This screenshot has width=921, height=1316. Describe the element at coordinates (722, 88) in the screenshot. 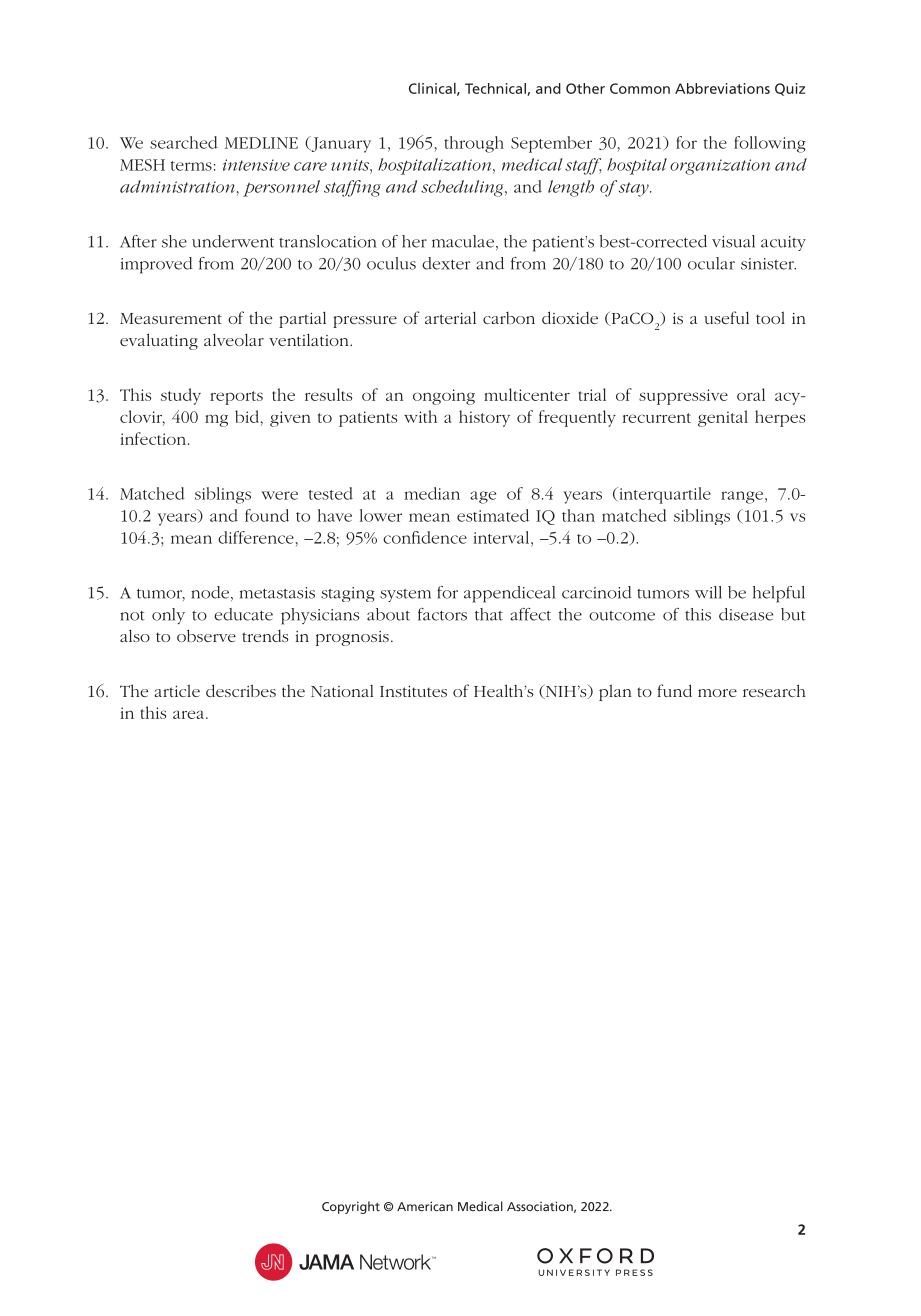

I see `Abbreviations` at that location.
